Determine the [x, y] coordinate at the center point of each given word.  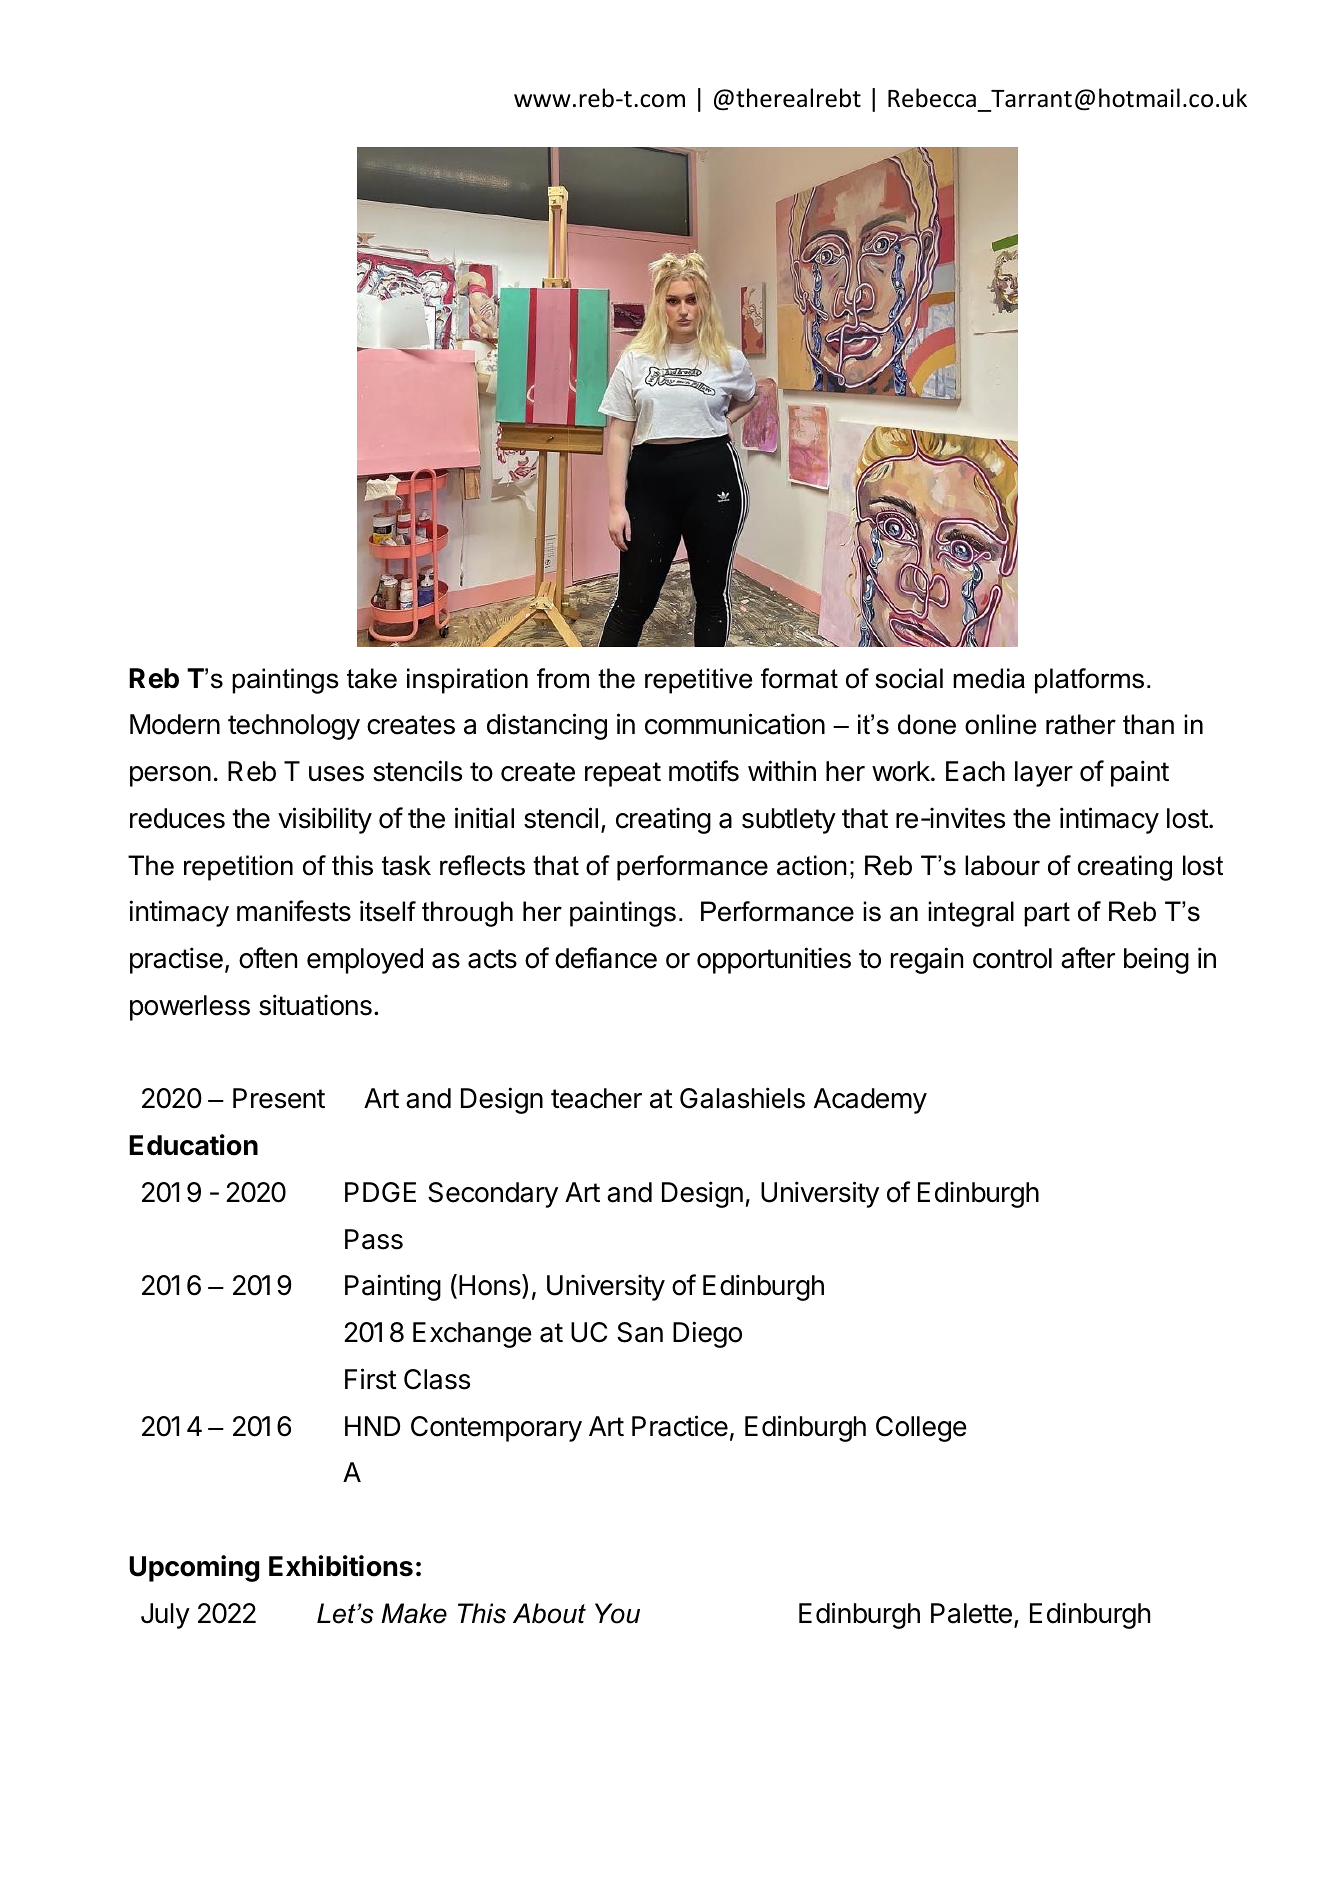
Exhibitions [341, 1566]
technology [294, 727]
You [617, 1613]
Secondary [493, 1195]
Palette [971, 1613]
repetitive [698, 681]
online [1000, 724]
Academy [870, 1101]
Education [193, 1145]
